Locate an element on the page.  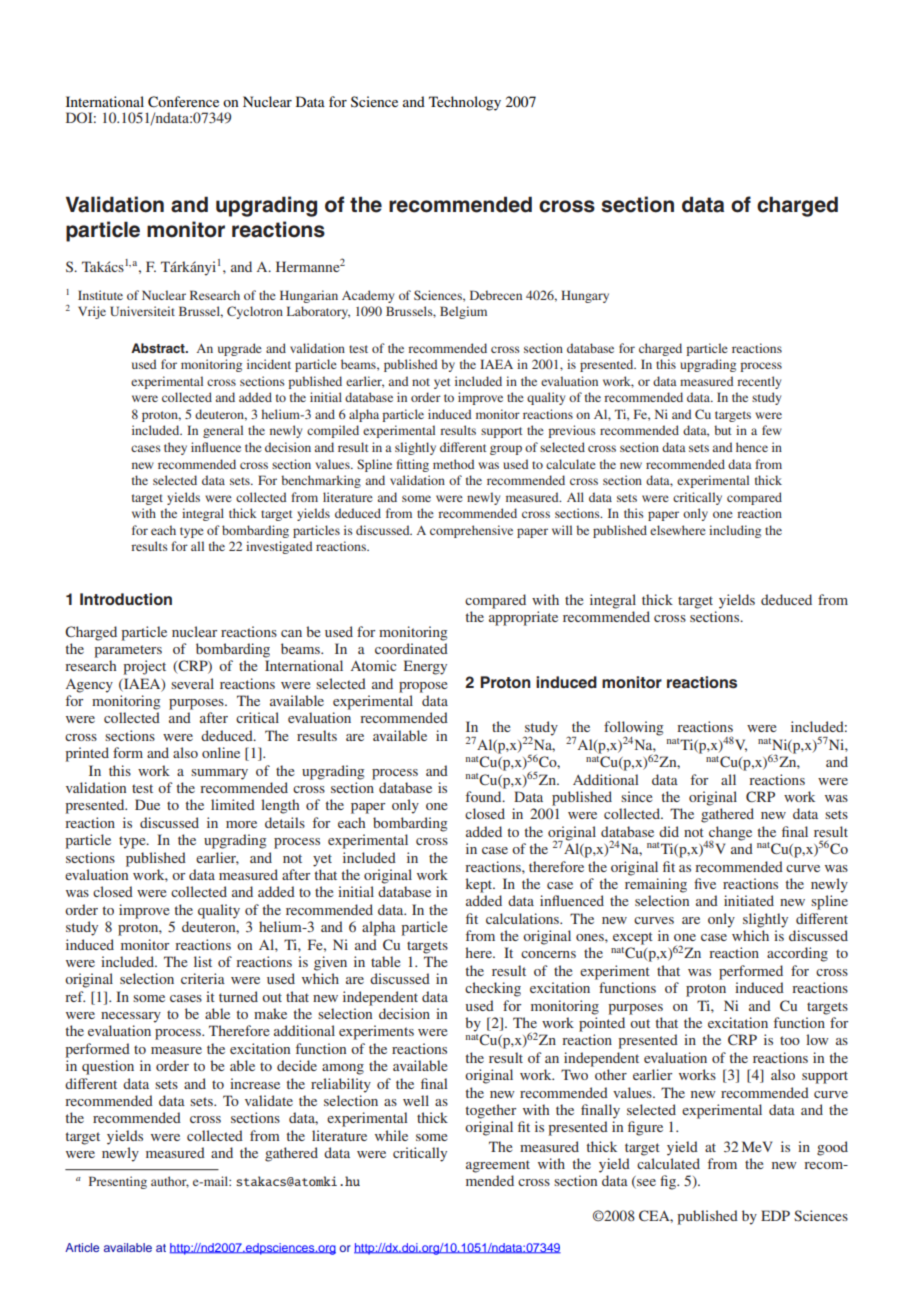
Hungary is located at coordinates (585, 296).
